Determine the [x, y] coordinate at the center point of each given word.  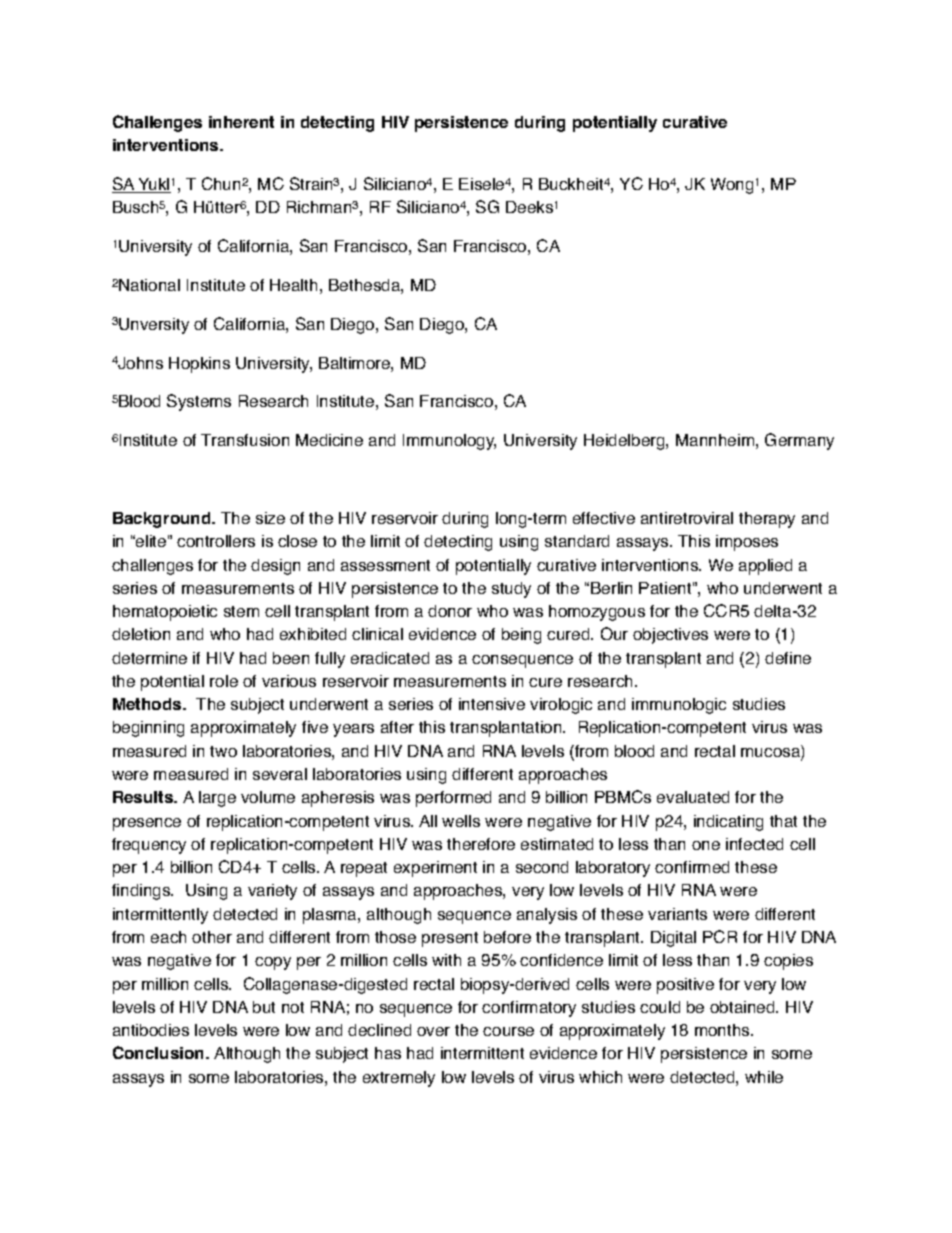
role [224, 681]
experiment [435, 869]
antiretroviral [687, 518]
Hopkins [199, 365]
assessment [385, 565]
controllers [216, 541]
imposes [747, 543]
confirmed [692, 867]
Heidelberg [625, 442]
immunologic [679, 706]
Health [293, 285]
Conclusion [160, 1052]
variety [272, 892]
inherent [241, 122]
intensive [492, 704]
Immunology [449, 442]
